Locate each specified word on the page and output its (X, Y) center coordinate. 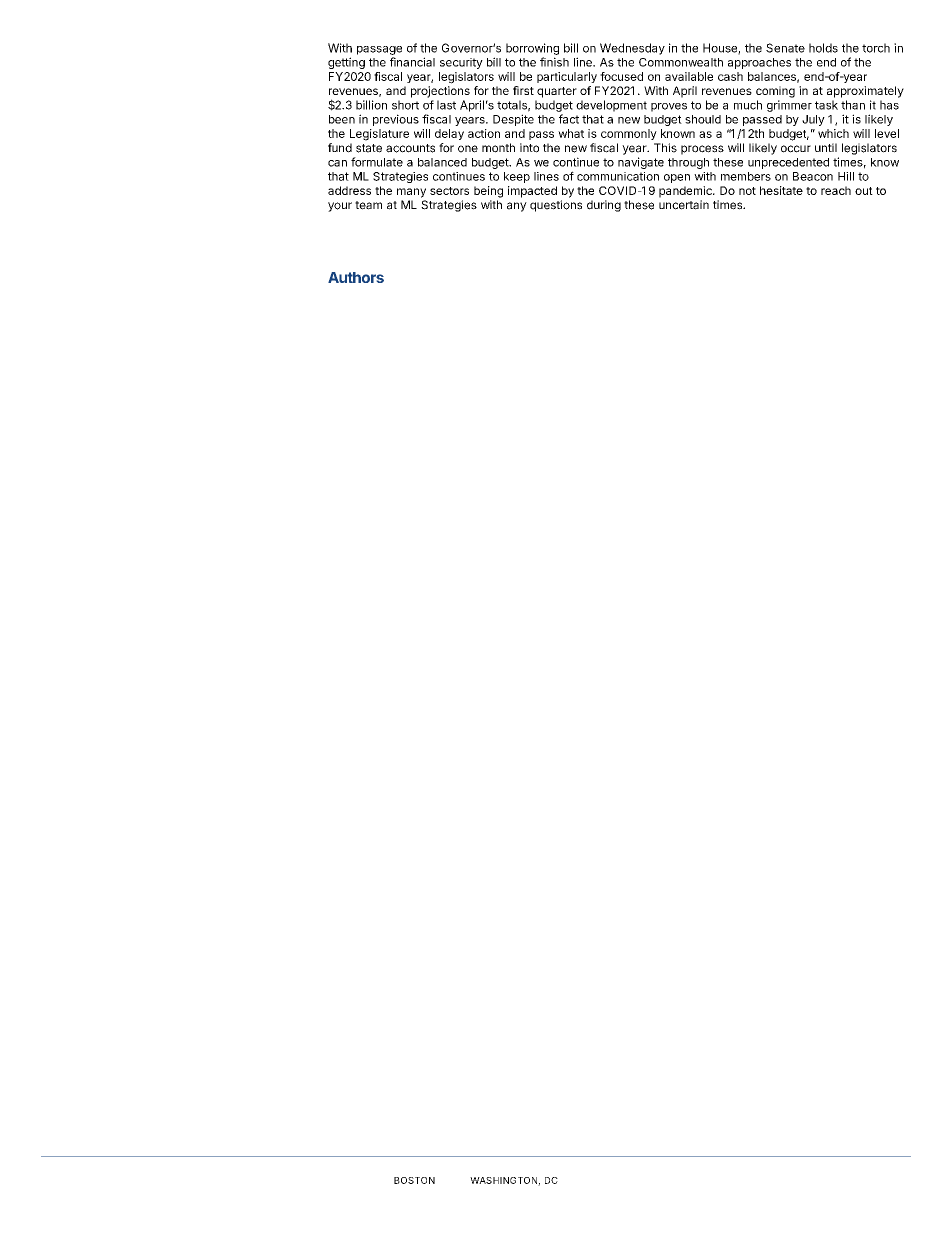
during (604, 206)
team (368, 205)
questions (556, 206)
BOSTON (414, 1180)
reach (836, 190)
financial (412, 62)
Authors (356, 277)
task (826, 105)
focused (621, 76)
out (864, 191)
